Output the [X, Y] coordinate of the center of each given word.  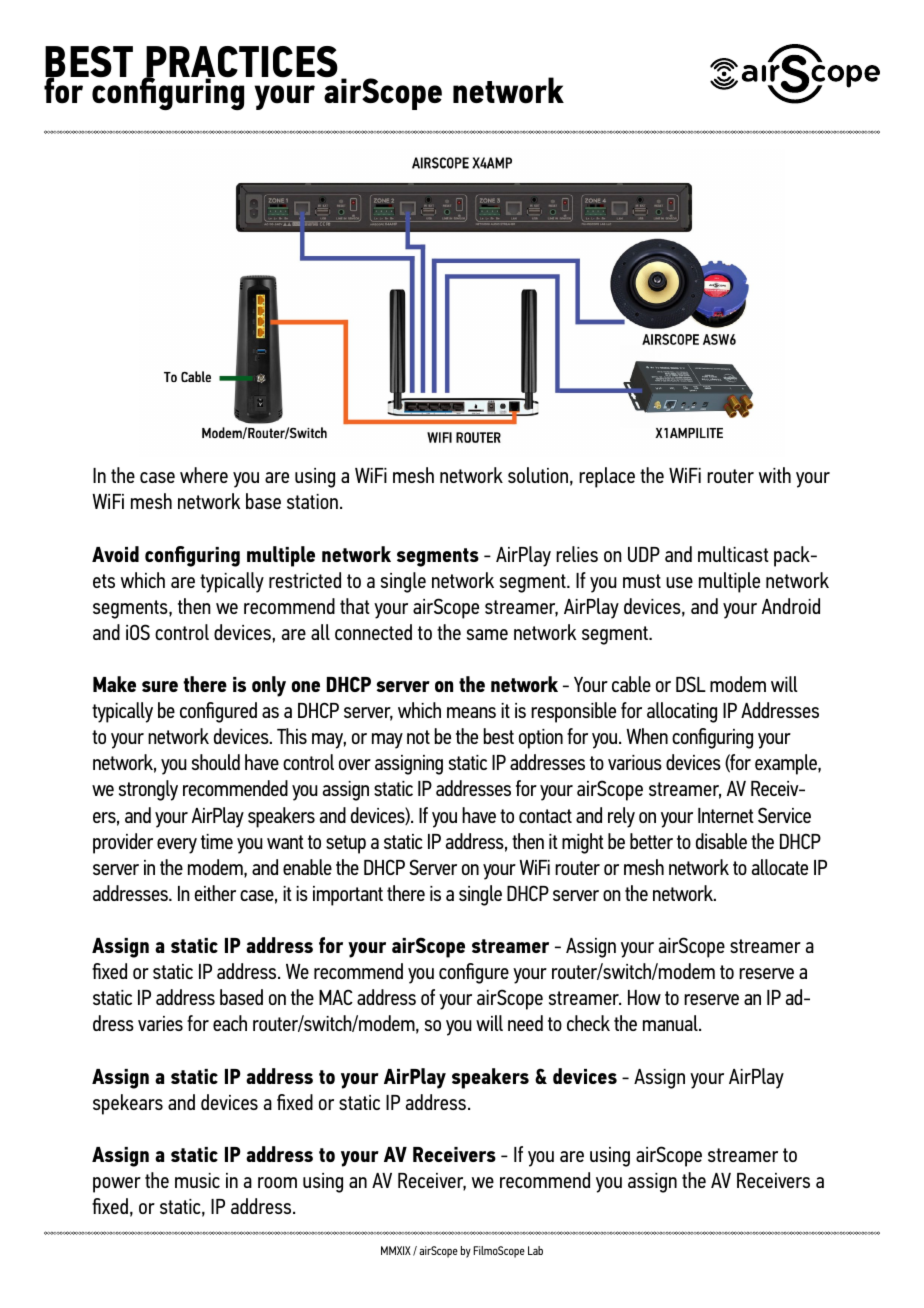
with [775, 475]
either [215, 893]
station [312, 501]
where [204, 475]
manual [671, 1023]
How [644, 997]
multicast [733, 554]
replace [607, 477]
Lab [535, 1250]
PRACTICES [241, 63]
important [348, 896]
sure [160, 686]
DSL [691, 684]
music [197, 1180]
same [487, 634]
